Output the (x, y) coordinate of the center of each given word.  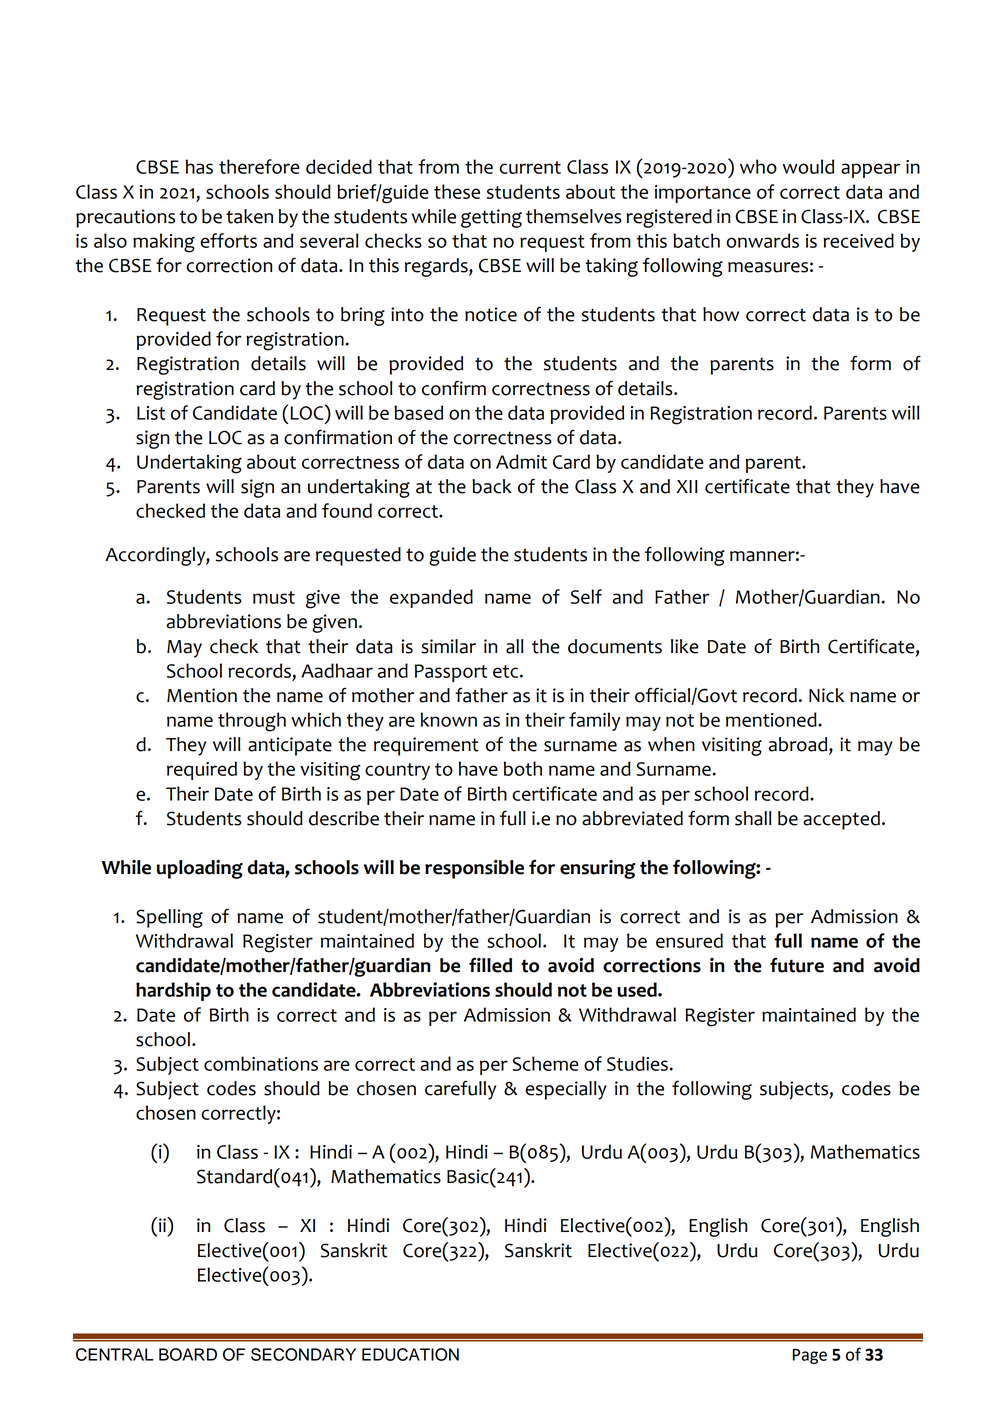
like (685, 646)
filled (490, 965)
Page (810, 1356)
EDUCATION (410, 1354)
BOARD (188, 1354)
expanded (431, 598)
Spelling (169, 918)
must (274, 597)
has (199, 166)
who (758, 166)
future (797, 965)
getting (491, 218)
